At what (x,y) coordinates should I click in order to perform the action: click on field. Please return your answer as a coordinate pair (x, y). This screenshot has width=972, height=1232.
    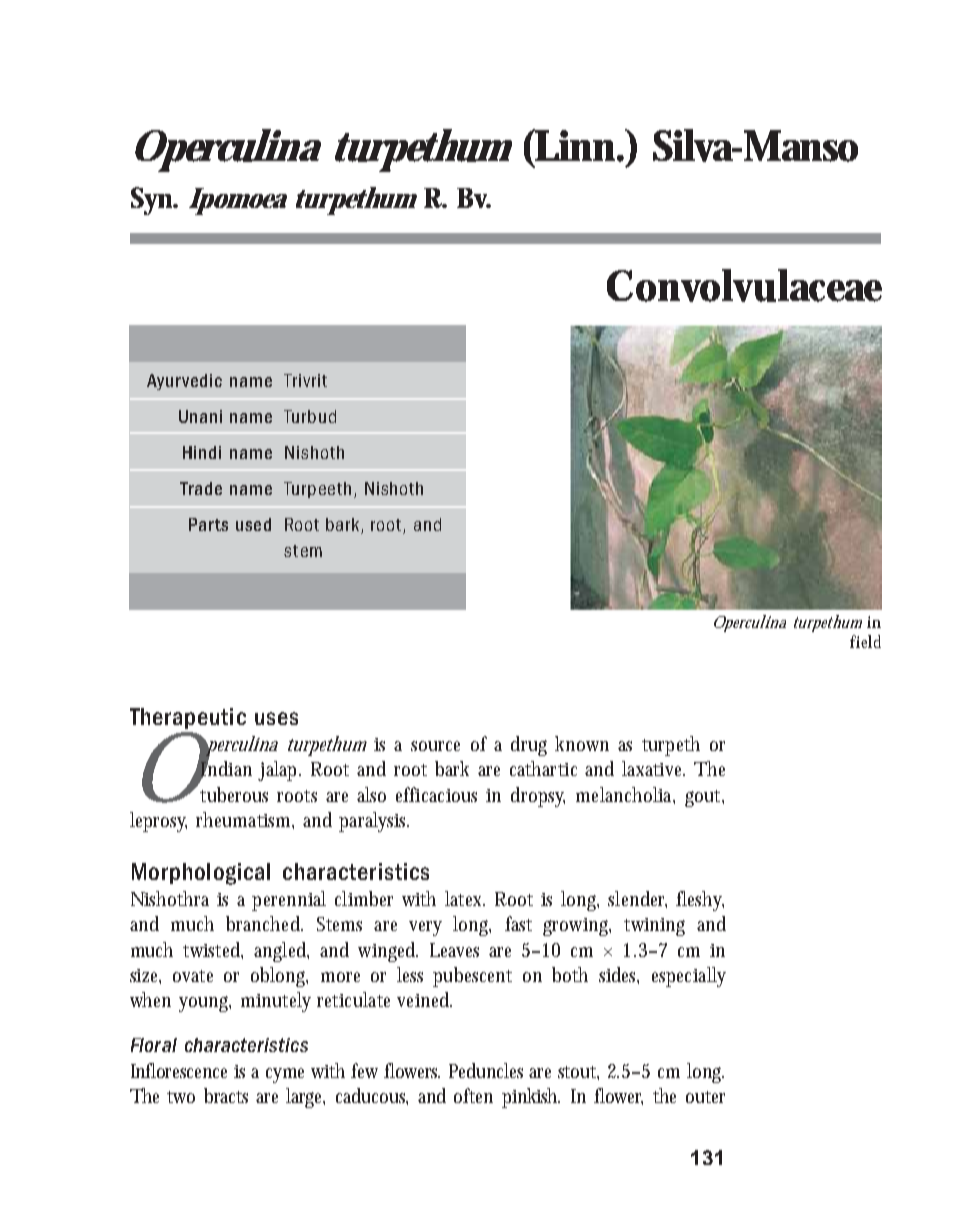
    Looking at the image, I should click on (865, 641).
